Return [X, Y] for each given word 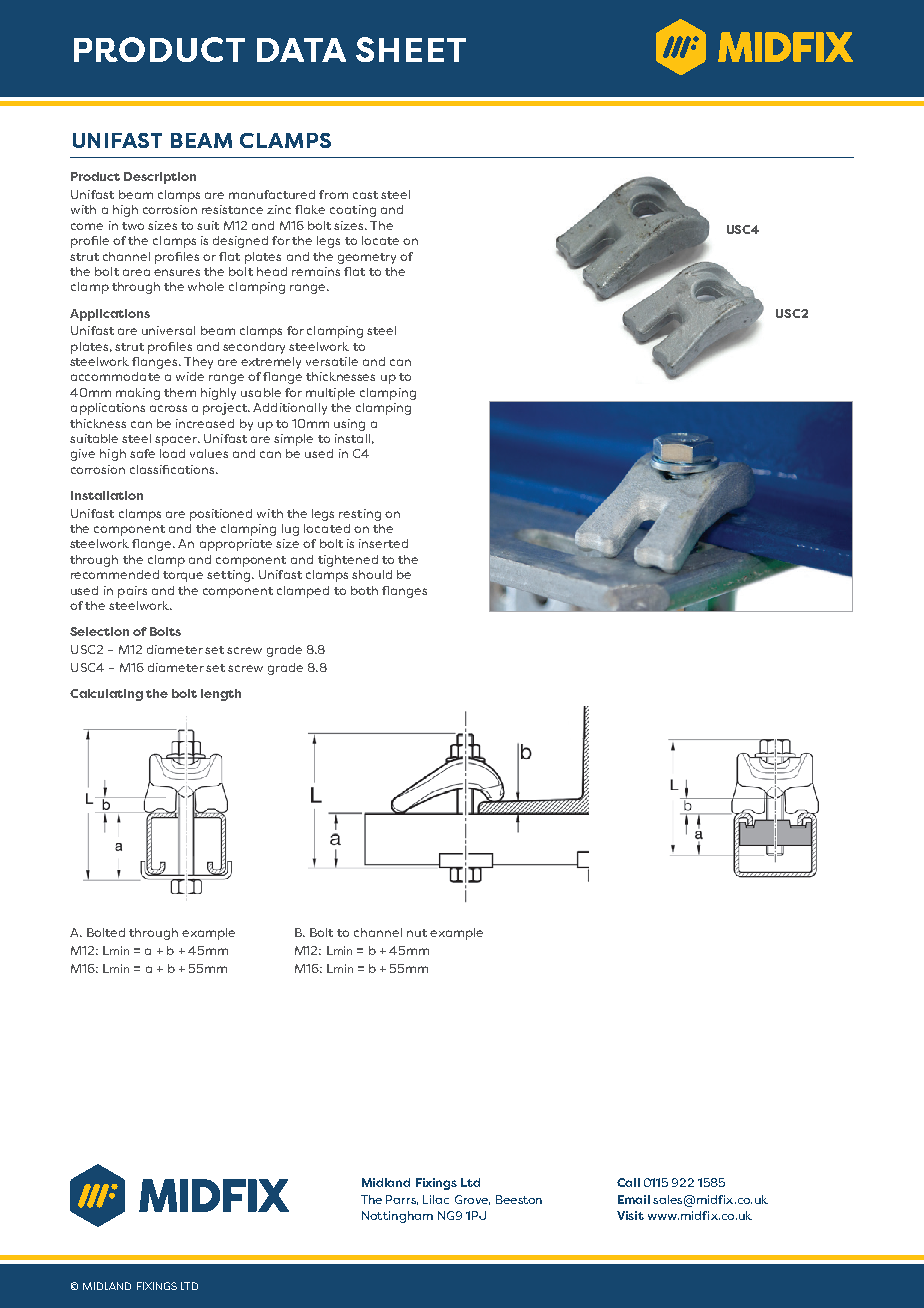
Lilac [436, 1199]
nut [417, 933]
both [364, 590]
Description [160, 178]
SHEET [411, 49]
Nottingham [397, 1217]
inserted [383, 543]
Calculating [106, 695]
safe [142, 453]
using [349, 425]
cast [365, 195]
